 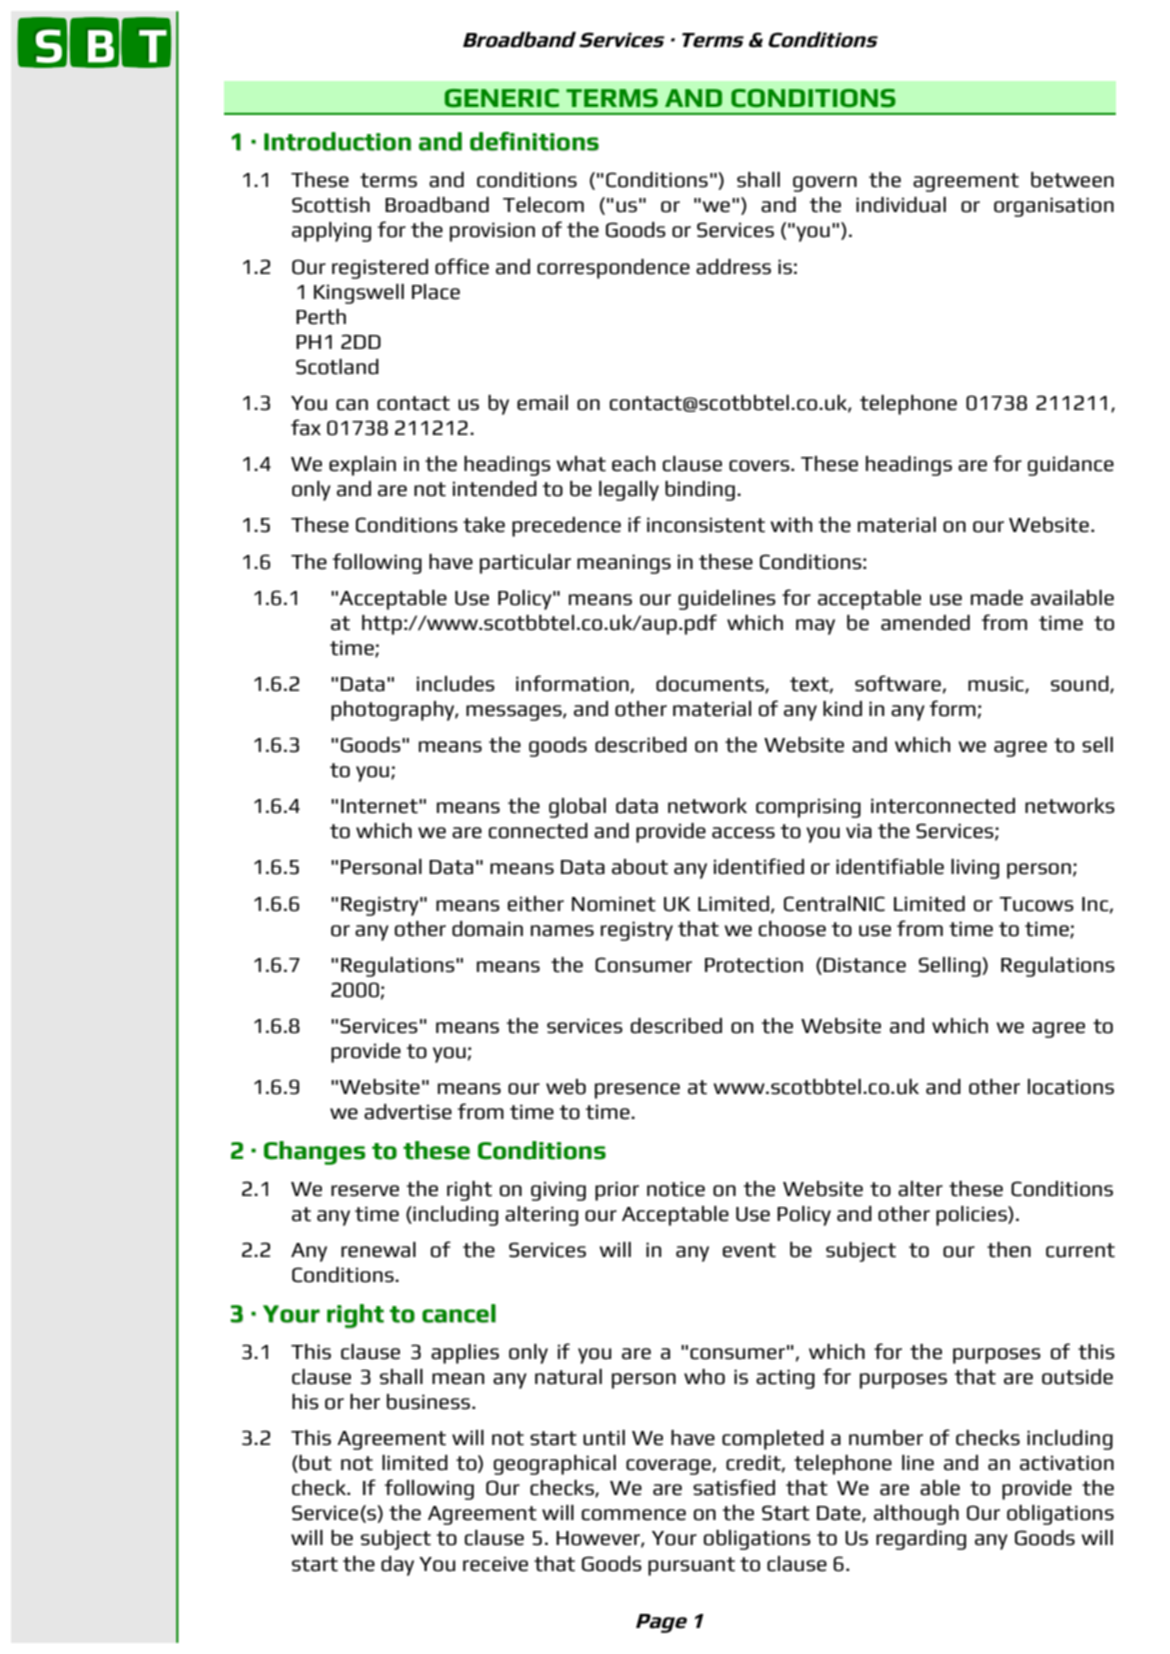 What do you see at coordinates (337, 141) in the screenshot?
I see `Introduction` at bounding box center [337, 141].
